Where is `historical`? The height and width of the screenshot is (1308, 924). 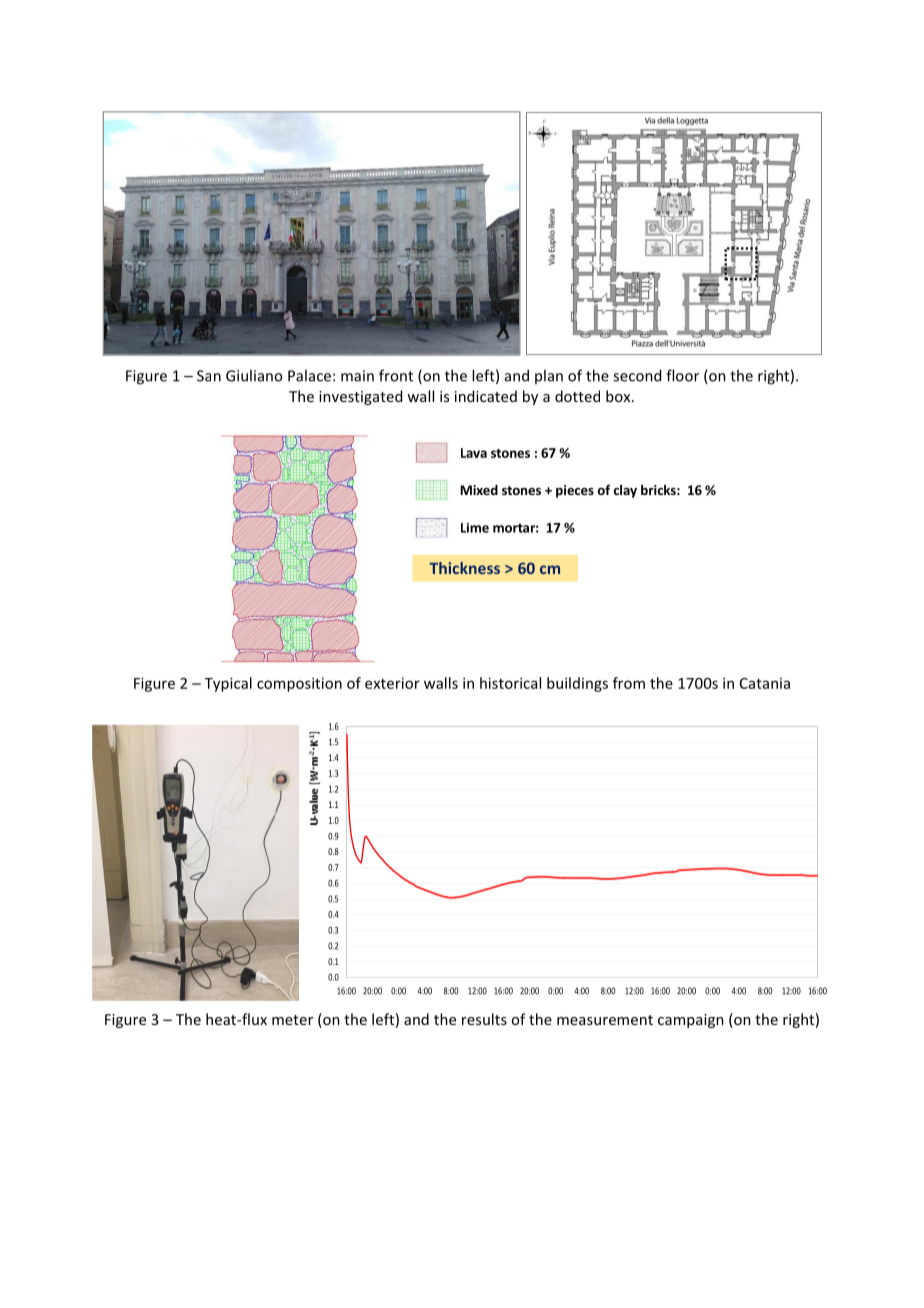 historical is located at coordinates (510, 683).
